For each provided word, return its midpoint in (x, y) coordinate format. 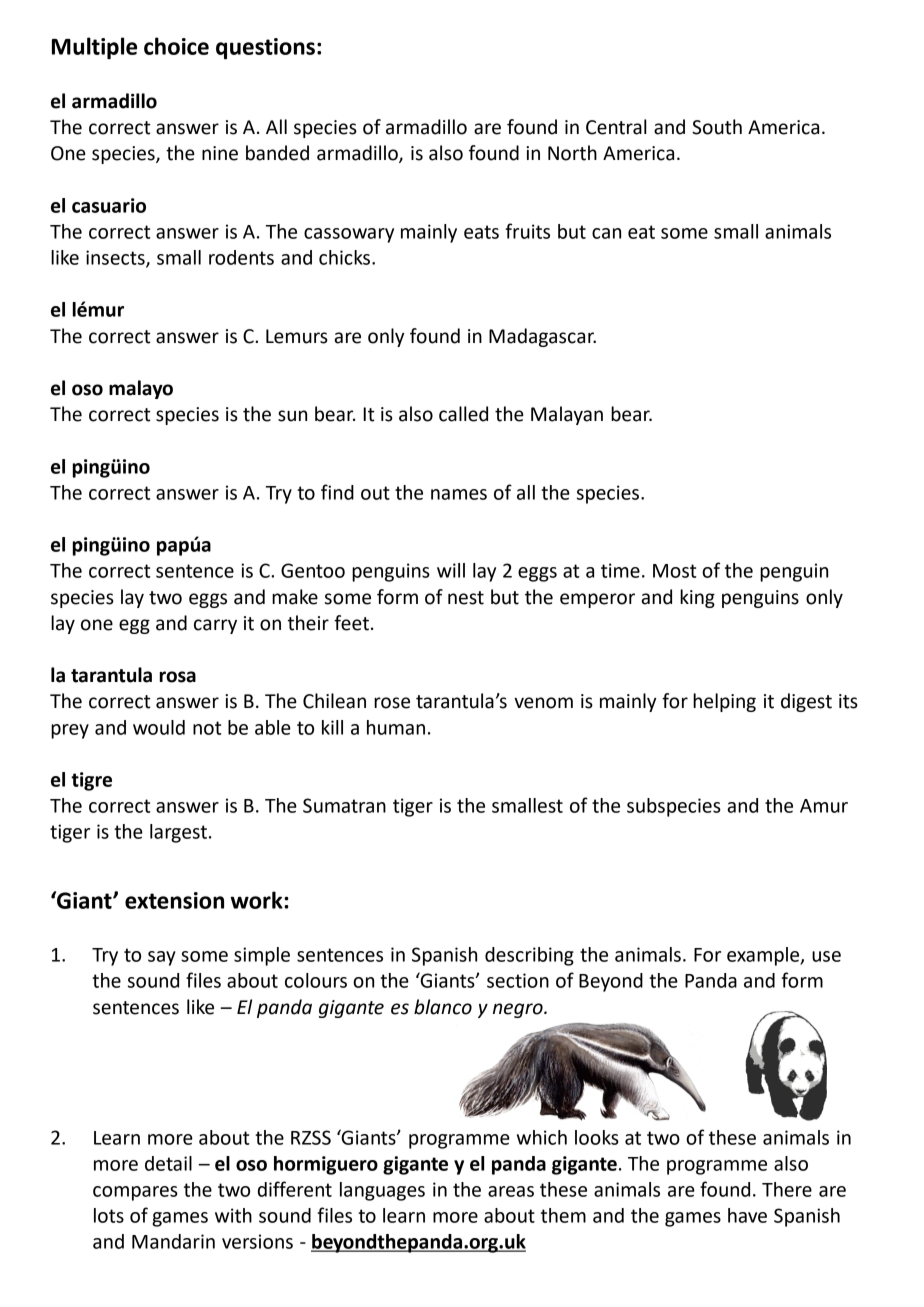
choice (176, 46)
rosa (177, 677)
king (697, 598)
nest (466, 598)
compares (135, 1193)
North (572, 153)
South (717, 127)
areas (511, 1191)
